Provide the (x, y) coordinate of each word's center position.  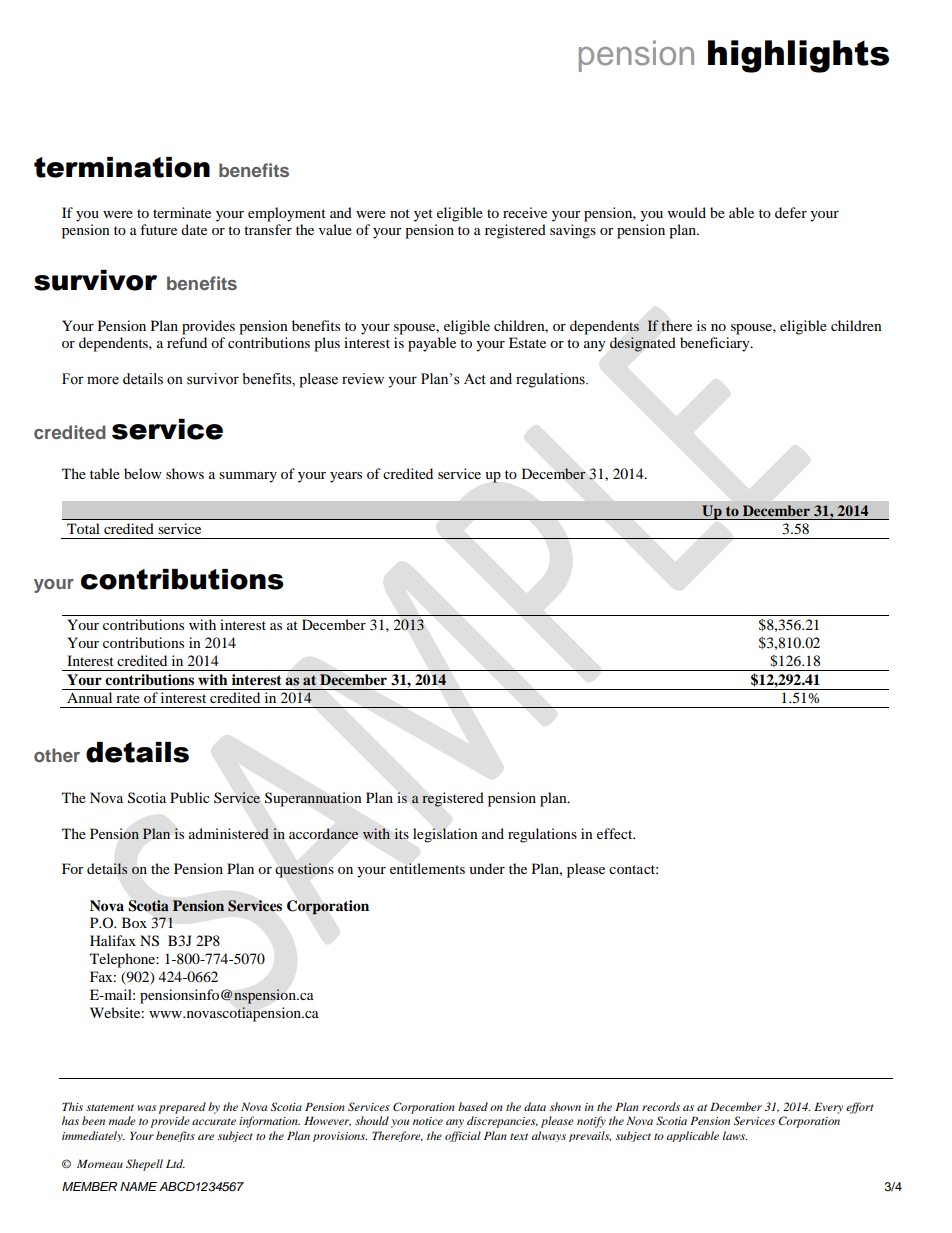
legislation (445, 835)
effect (616, 833)
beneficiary (716, 344)
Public (190, 797)
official (463, 1136)
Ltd (175, 1163)
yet (423, 215)
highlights (798, 56)
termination (122, 167)
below (143, 473)
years (346, 477)
